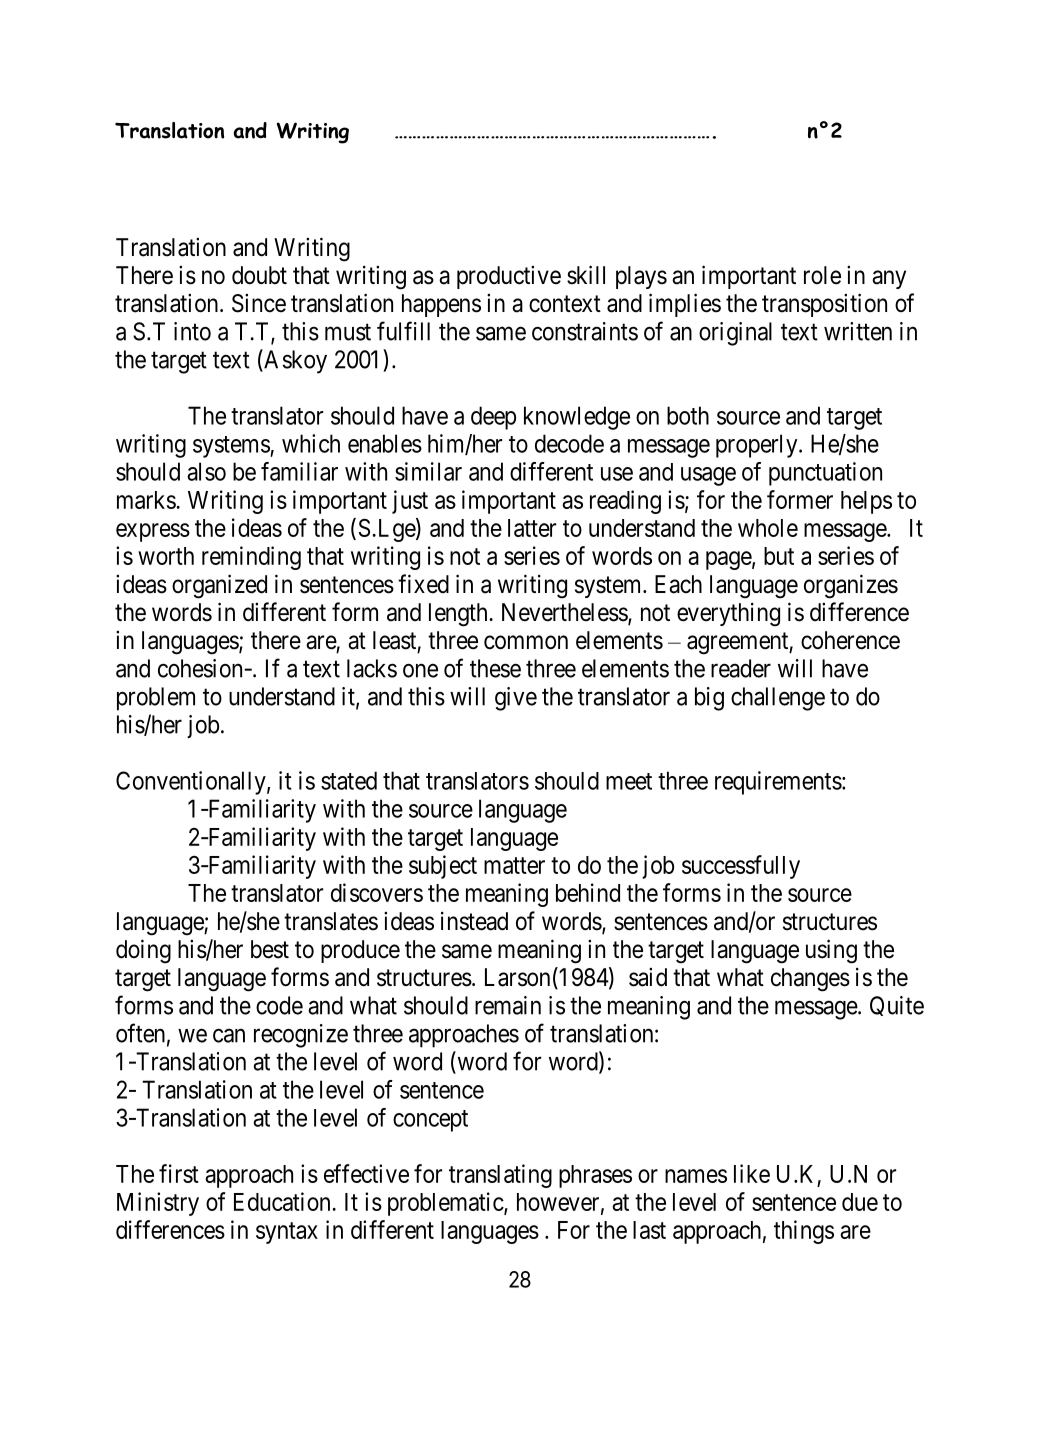  What do you see at coordinates (259, 303) in the document?
I see `Since` at bounding box center [259, 303].
